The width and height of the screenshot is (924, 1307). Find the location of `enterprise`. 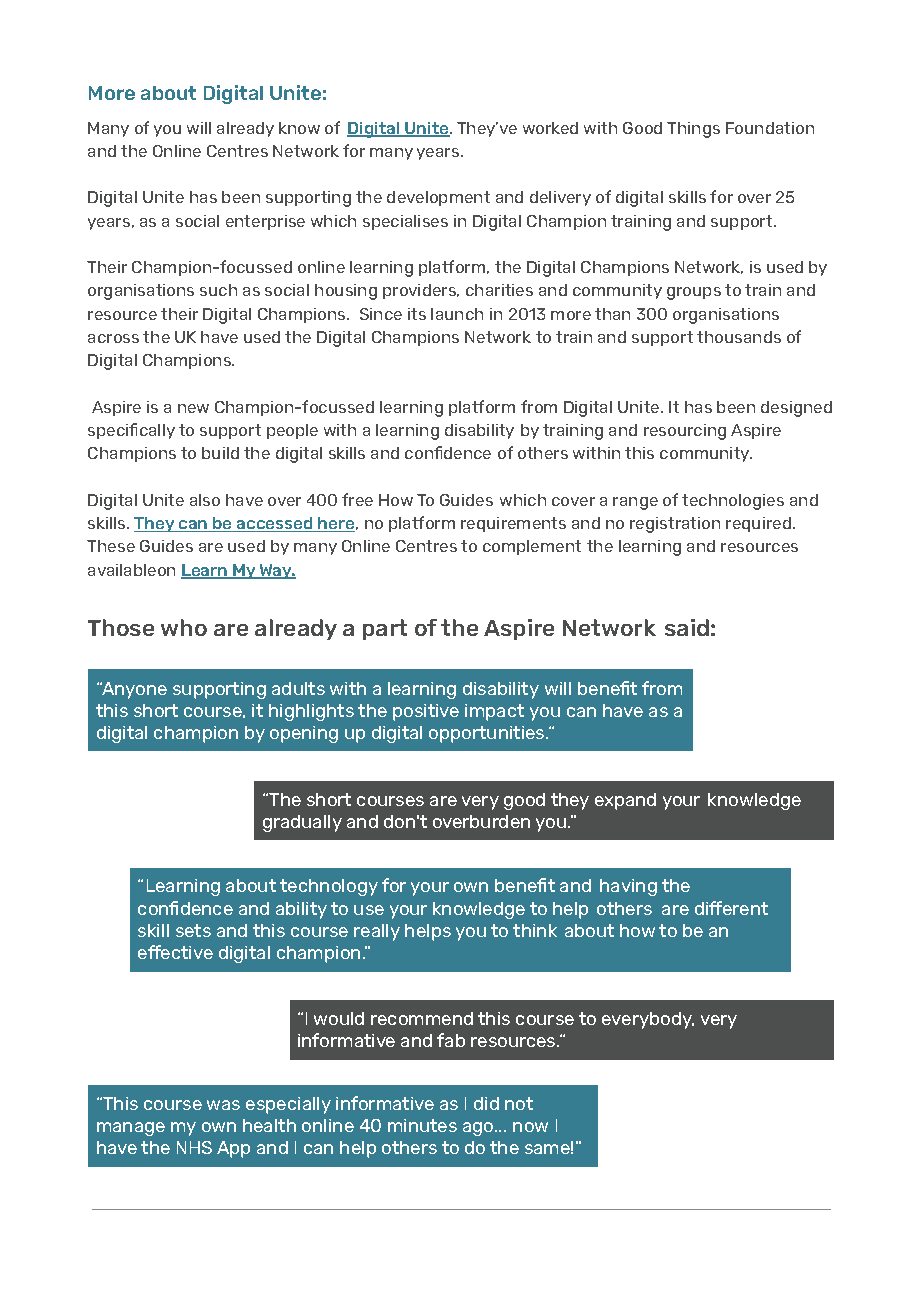

enterprise is located at coordinates (265, 222).
